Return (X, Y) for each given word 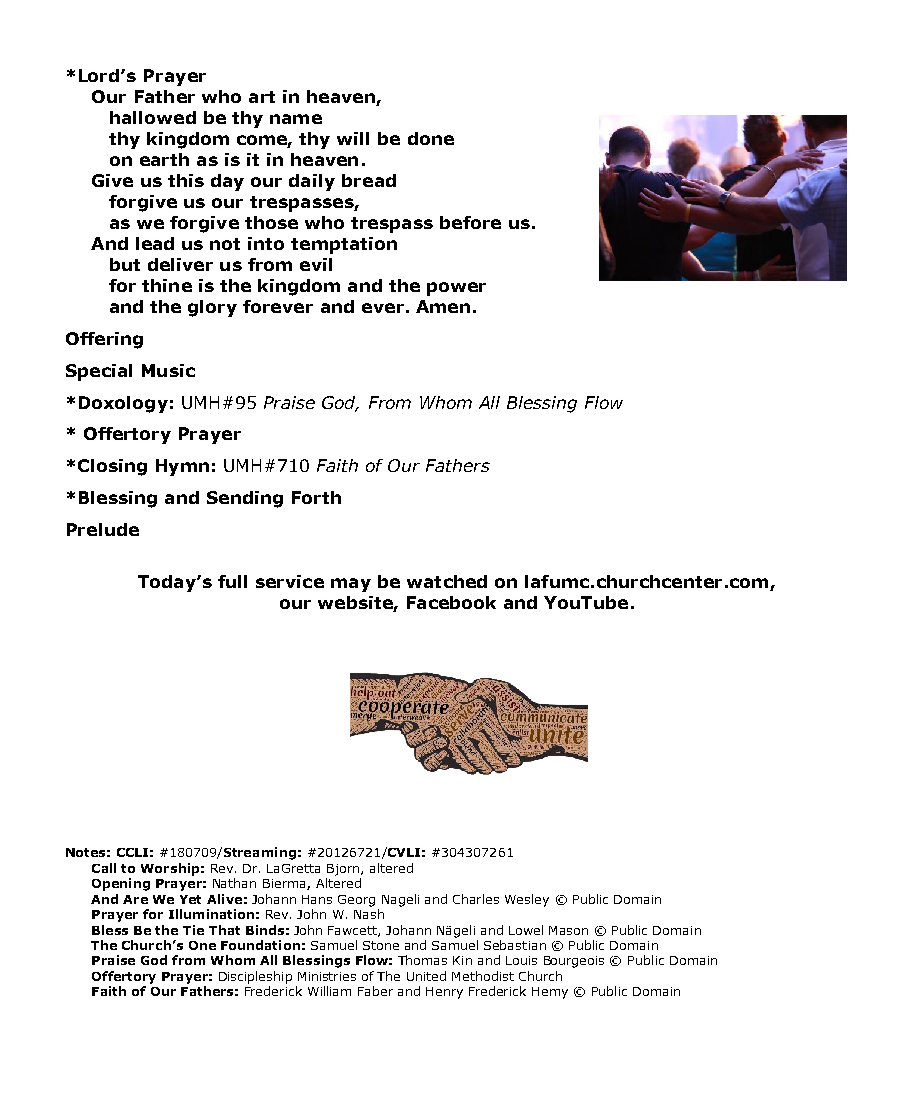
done (431, 138)
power (456, 289)
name (296, 119)
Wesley (527, 900)
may (351, 585)
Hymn (182, 467)
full (232, 581)
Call (104, 868)
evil (316, 264)
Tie (193, 930)
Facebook (451, 602)
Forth (316, 497)
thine (167, 285)
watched (447, 581)
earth (164, 159)
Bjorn (344, 870)
